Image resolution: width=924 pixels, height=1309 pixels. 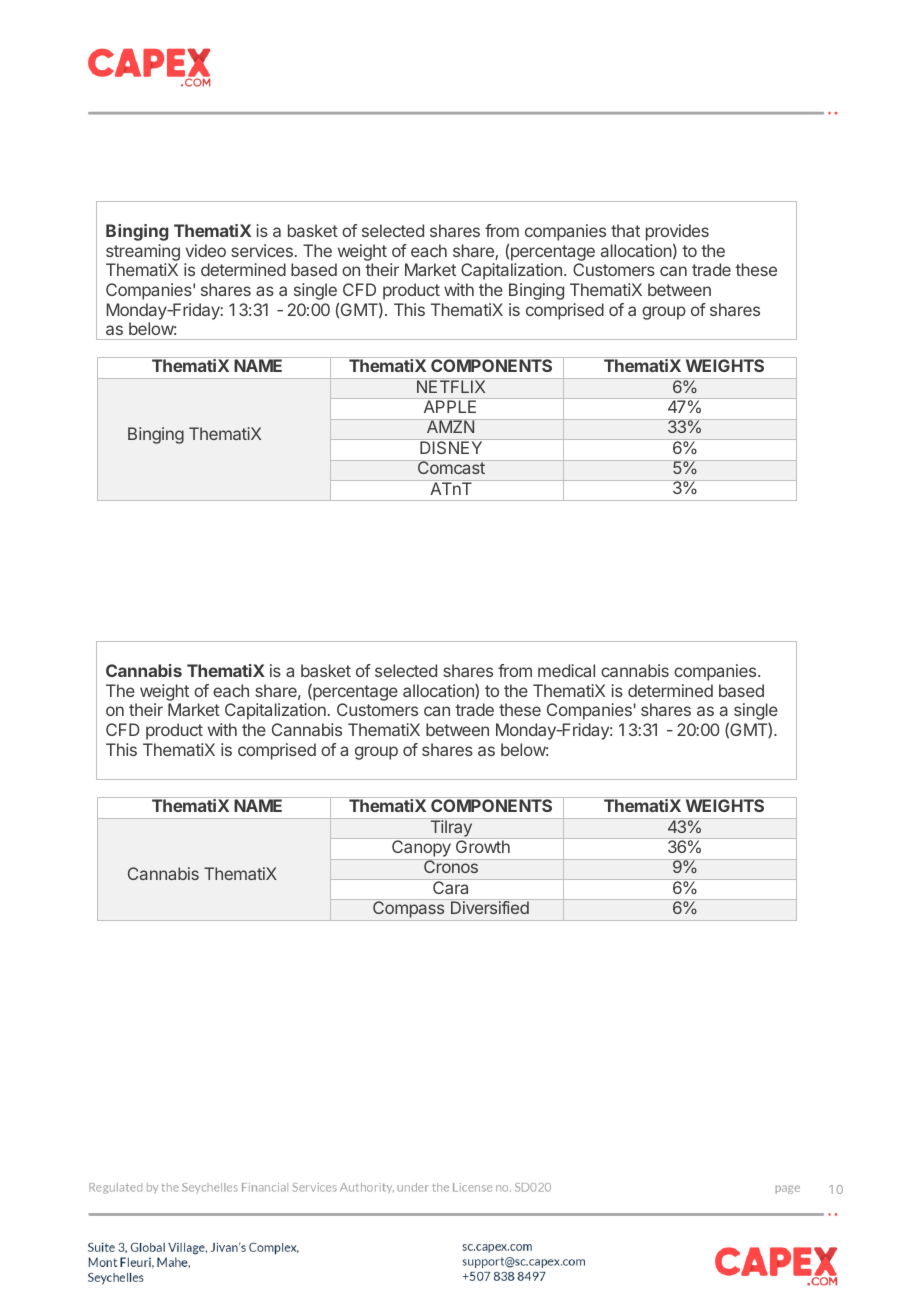 What do you see at coordinates (490, 907) in the screenshot?
I see `Diversified` at bounding box center [490, 907].
